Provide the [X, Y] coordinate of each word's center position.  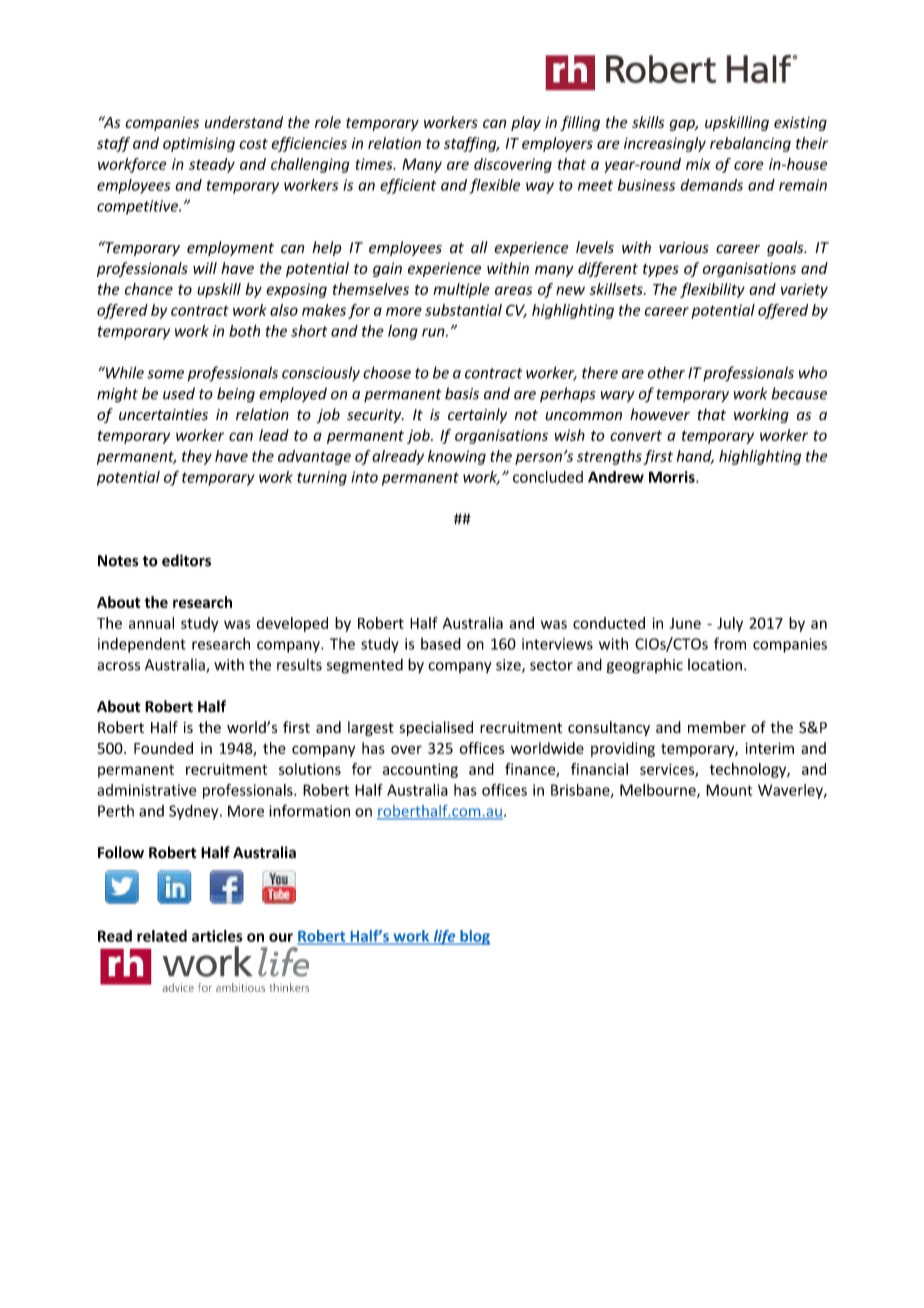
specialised [436, 728]
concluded [548, 477]
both [244, 331]
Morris [673, 477]
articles [217, 936]
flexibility [712, 290]
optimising [199, 144]
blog [474, 937]
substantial [463, 310]
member [717, 727]
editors [186, 560]
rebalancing [750, 144]
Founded [163, 748]
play [526, 123]
